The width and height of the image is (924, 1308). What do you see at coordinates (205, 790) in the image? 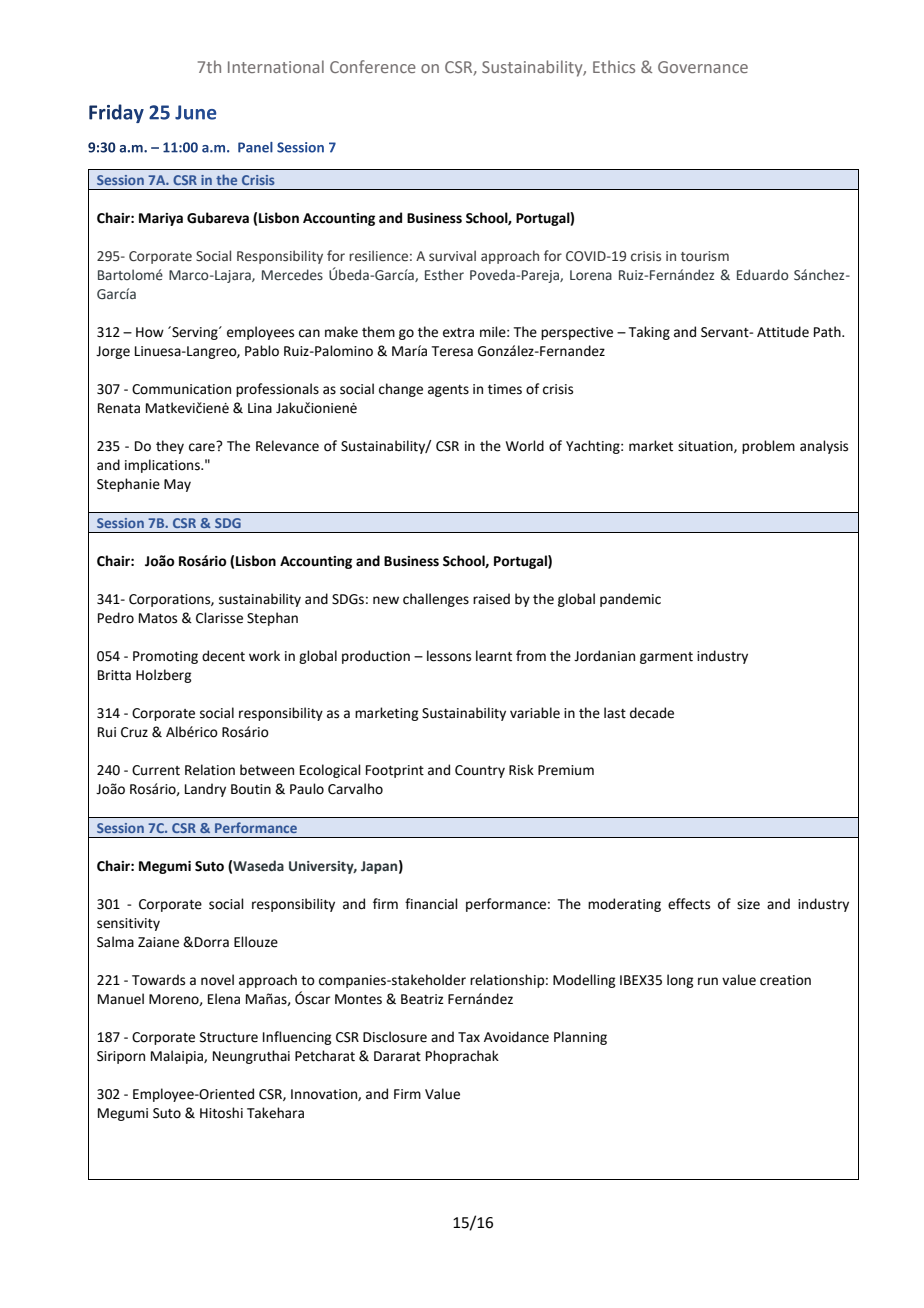
I see `Landry` at bounding box center [205, 790].
